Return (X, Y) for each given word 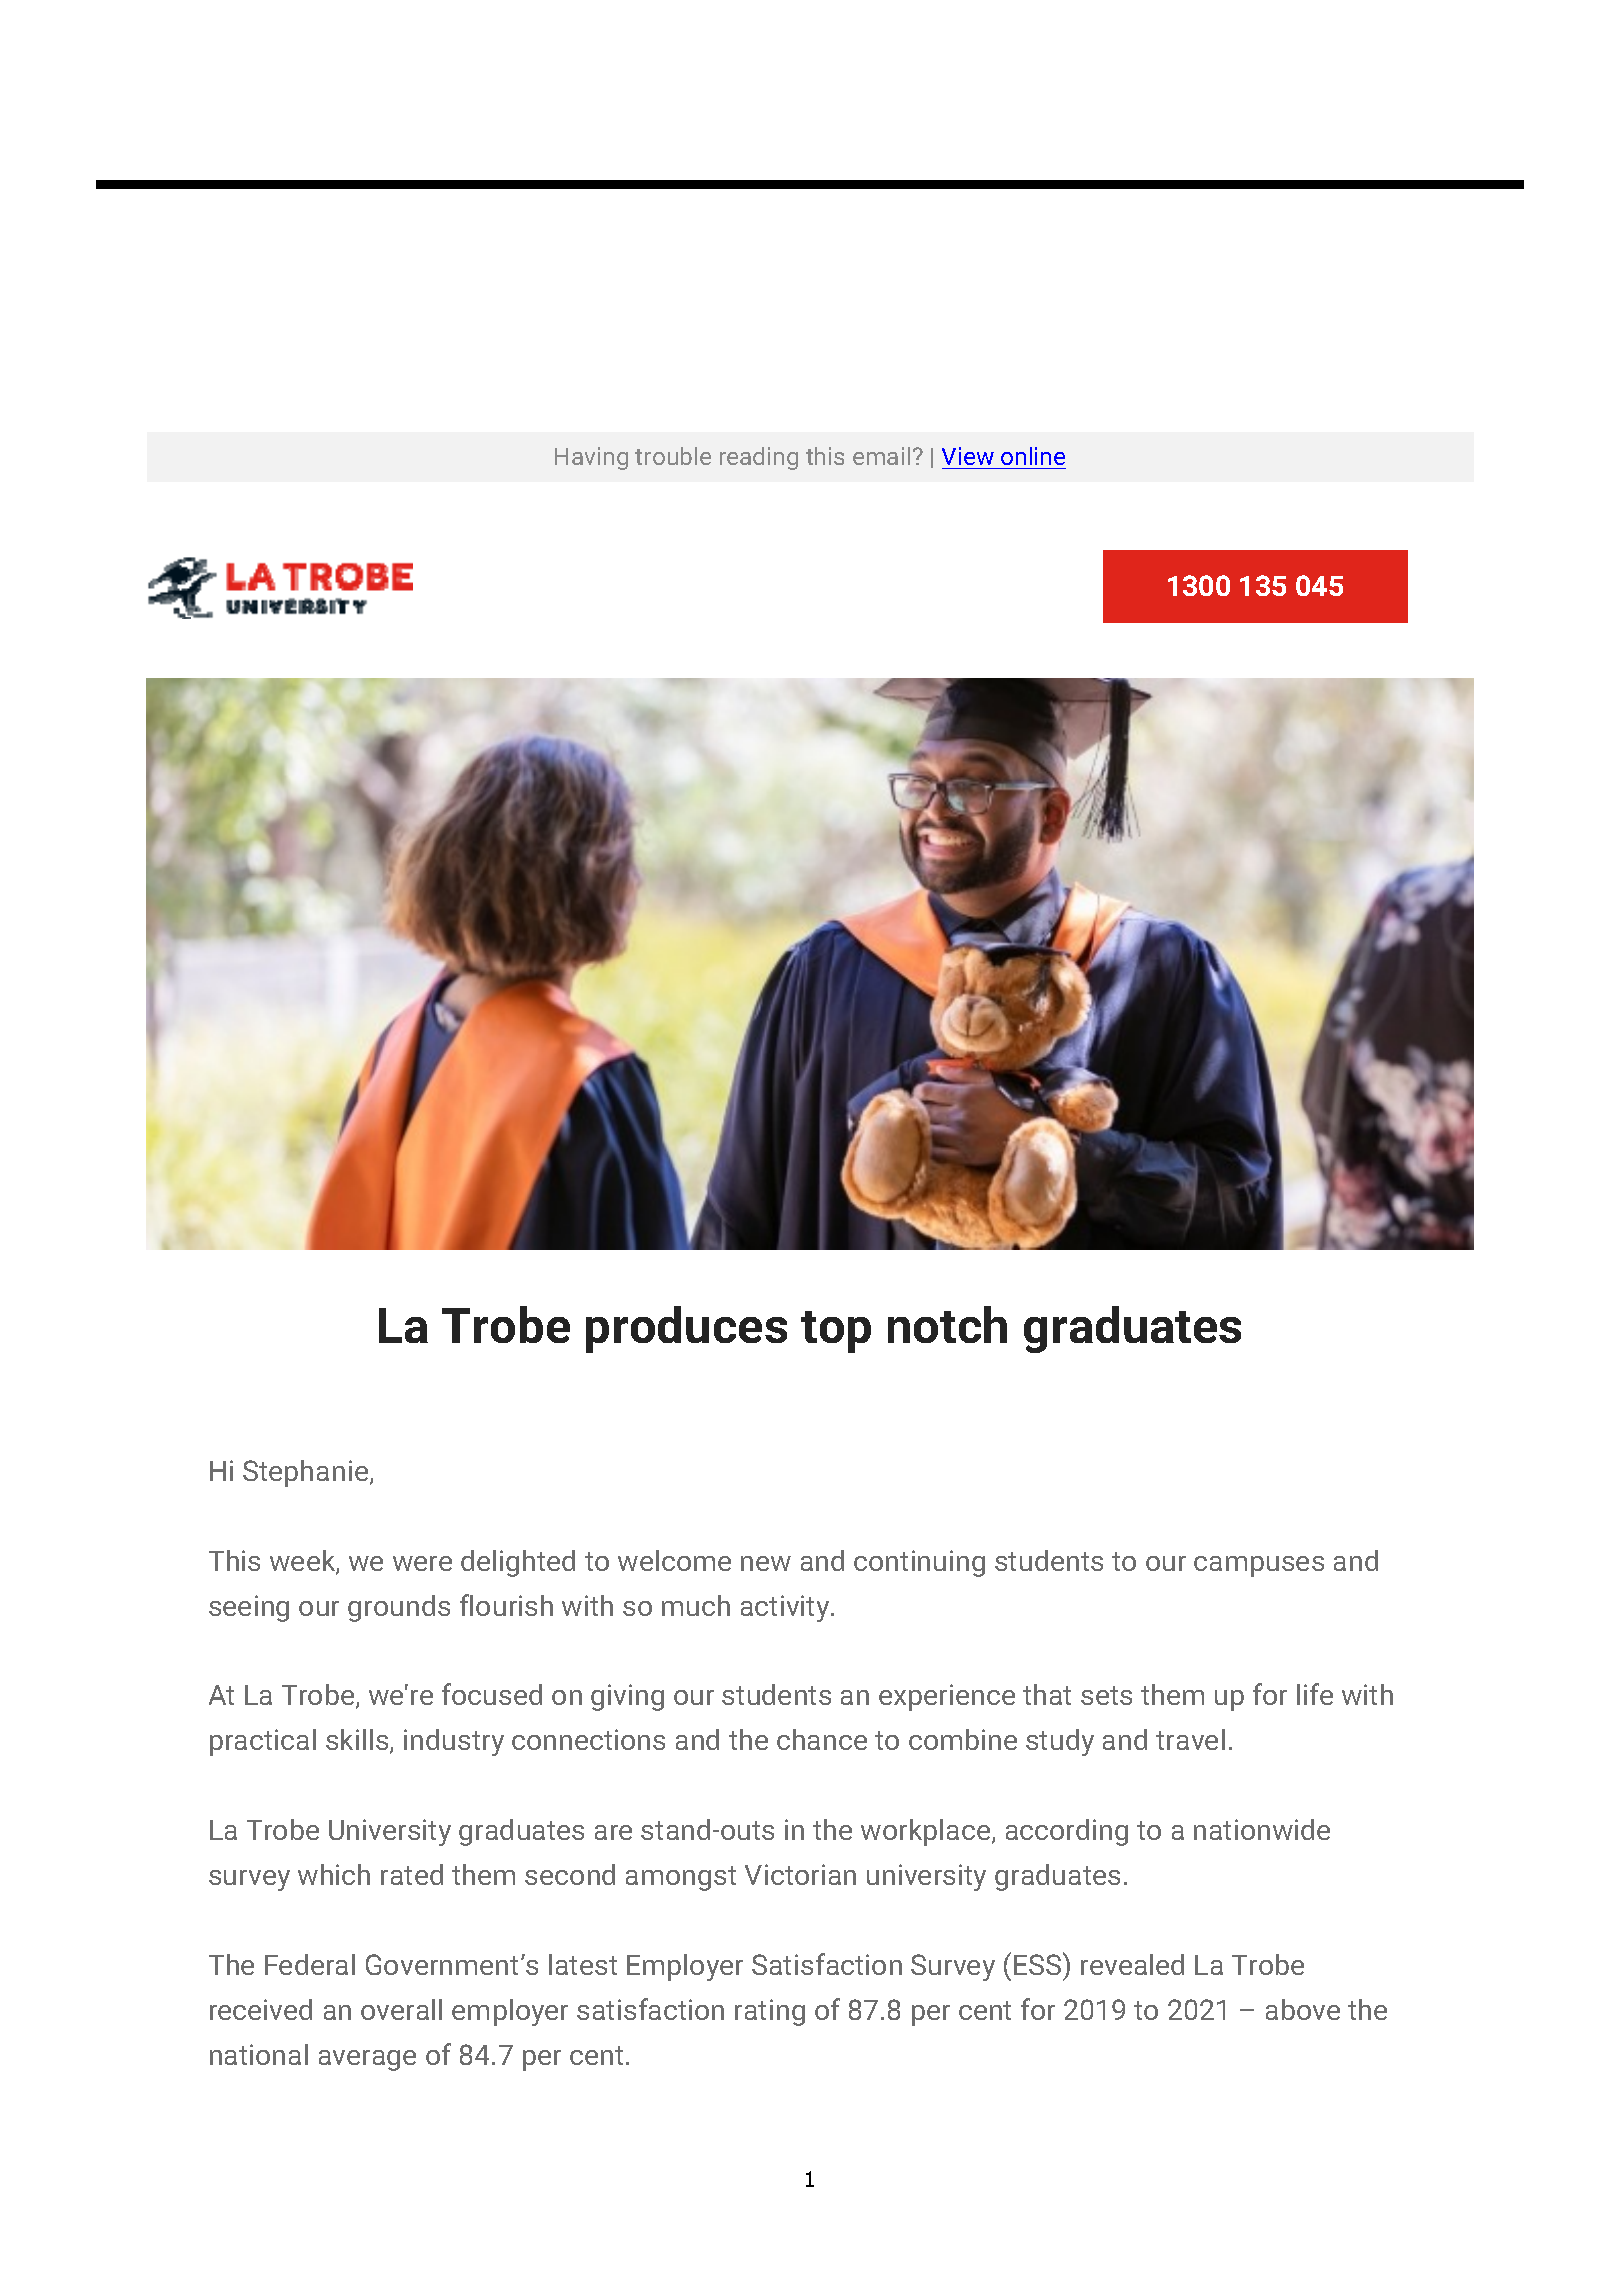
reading (759, 458)
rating (770, 2012)
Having (591, 458)
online (1033, 456)
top (836, 1332)
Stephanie (307, 1473)
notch (947, 1324)
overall (401, 2009)
